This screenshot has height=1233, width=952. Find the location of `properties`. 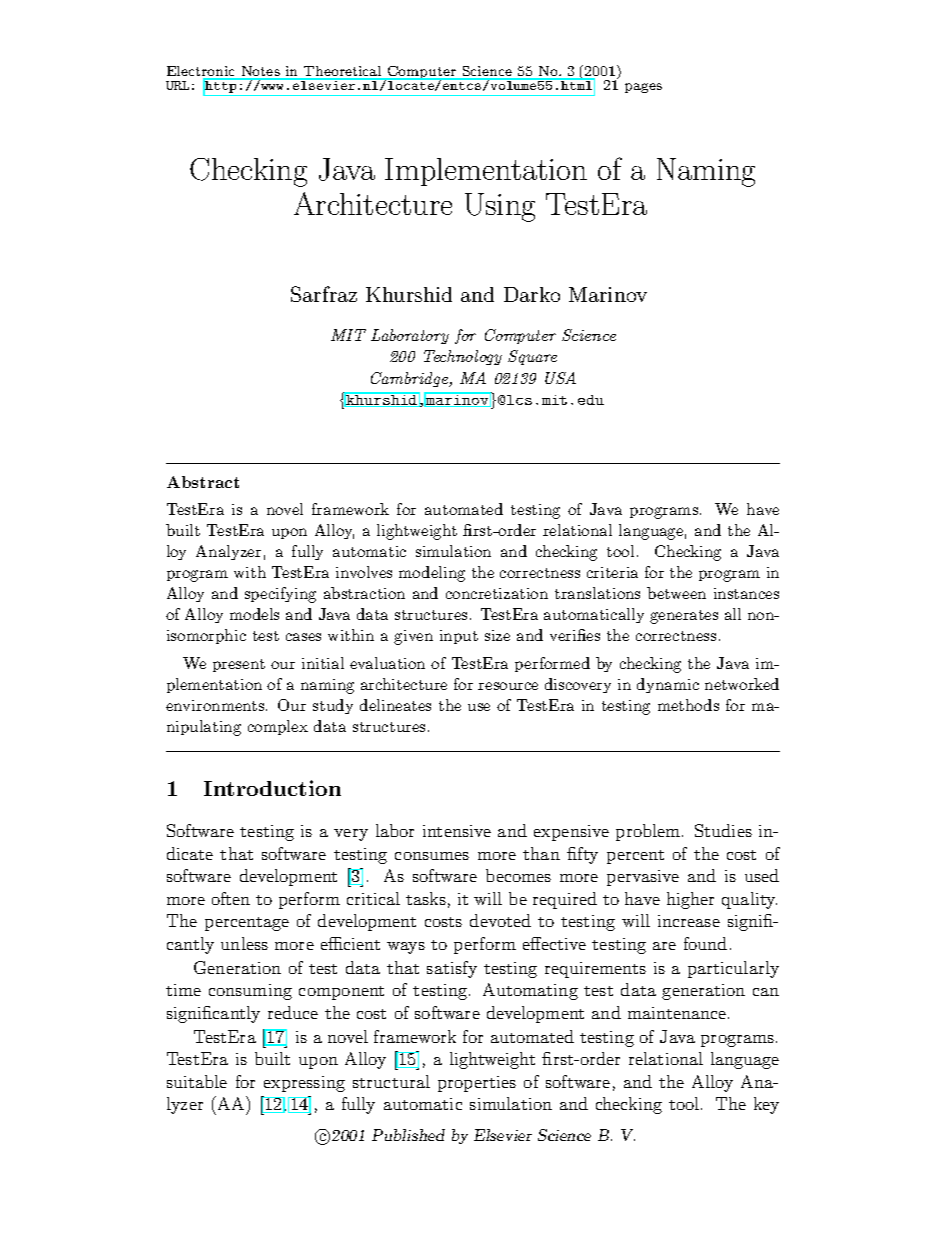

properties is located at coordinates (477, 1084).
